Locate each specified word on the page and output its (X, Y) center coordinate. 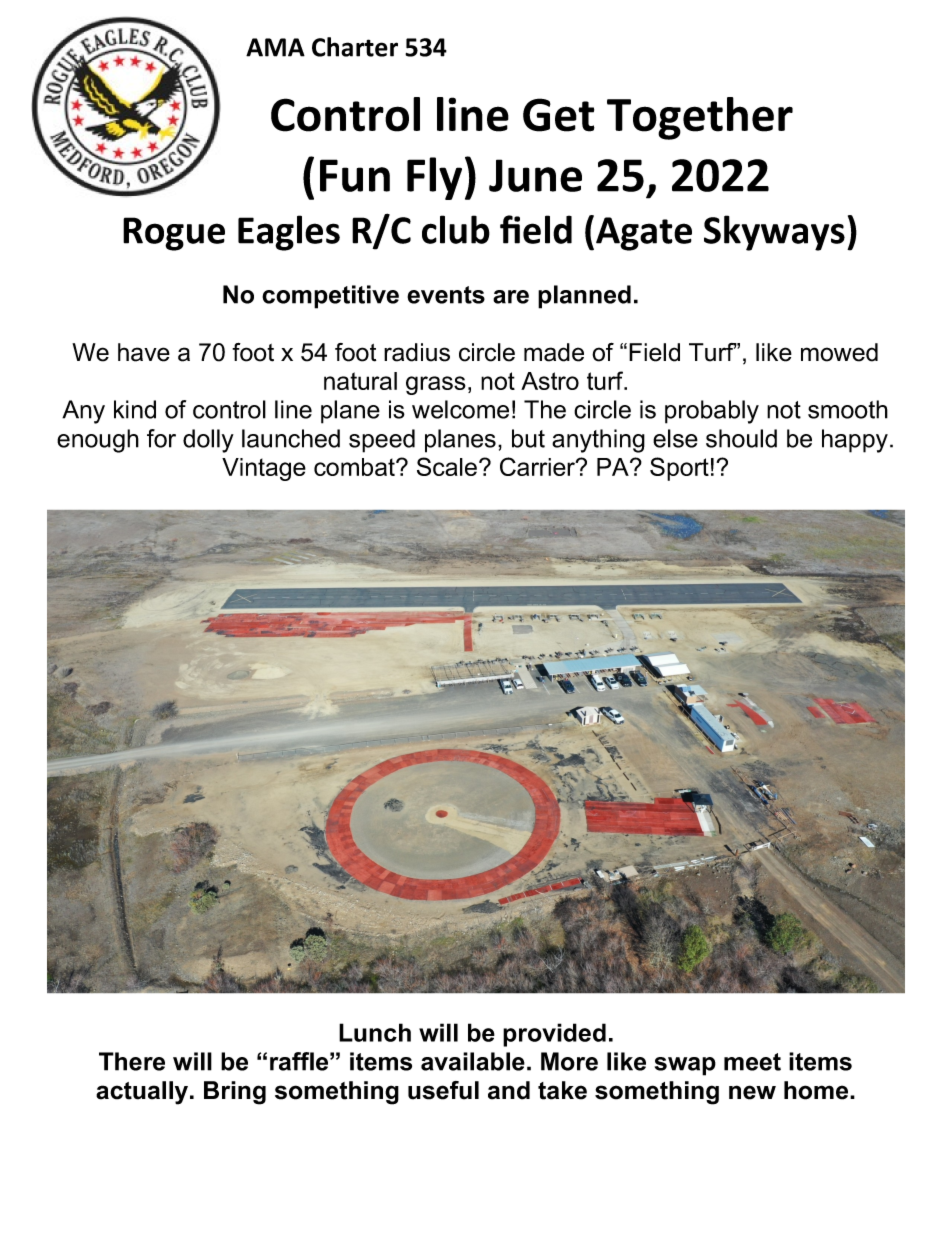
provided (554, 1035)
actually (143, 1093)
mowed (839, 352)
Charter (355, 47)
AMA (275, 47)
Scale (447, 466)
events (446, 295)
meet (752, 1062)
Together (700, 118)
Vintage (264, 469)
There (132, 1061)
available (473, 1061)
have (144, 352)
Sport (679, 469)
